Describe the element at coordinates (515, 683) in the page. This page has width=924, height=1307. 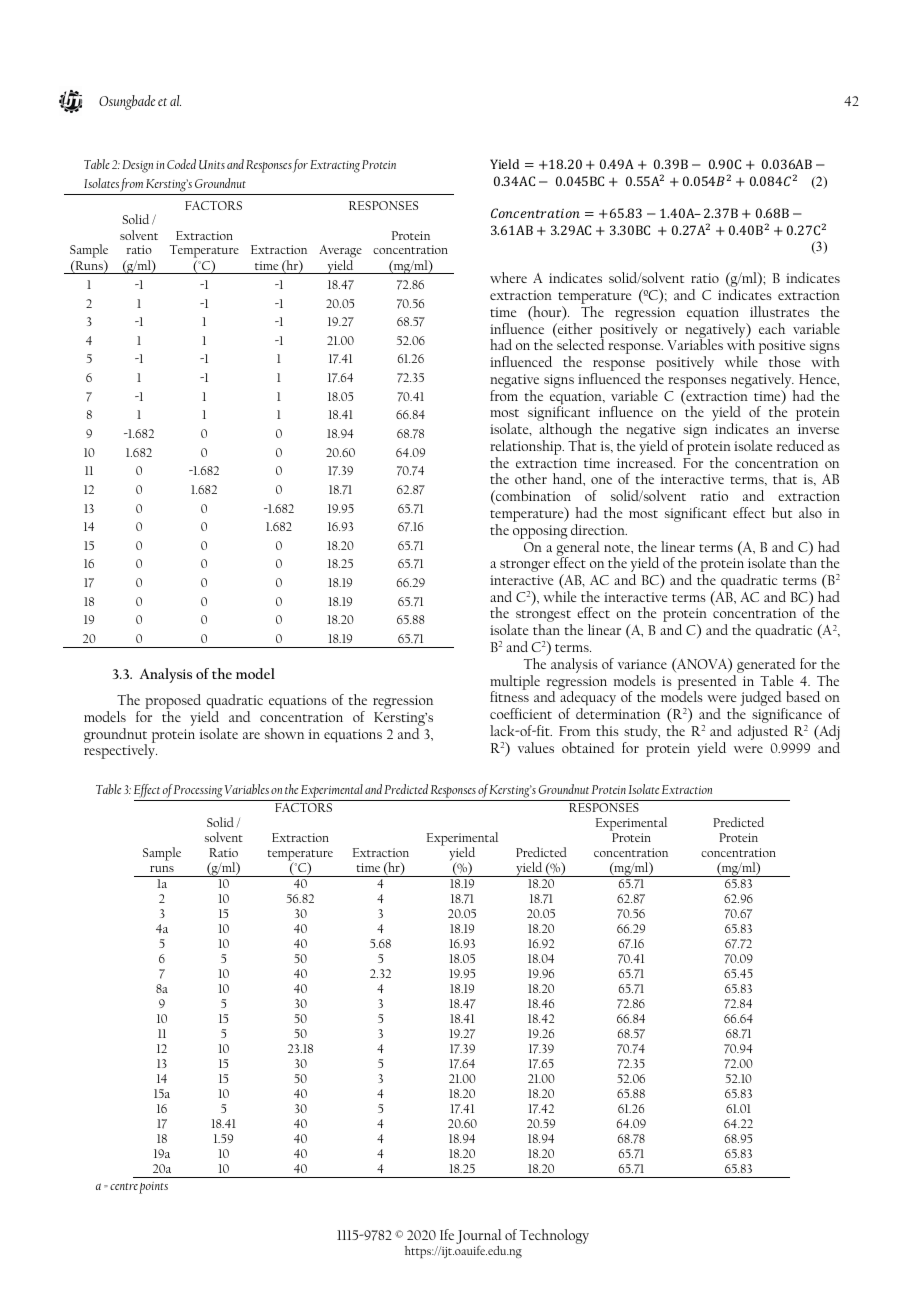
I see `multiple` at that location.
